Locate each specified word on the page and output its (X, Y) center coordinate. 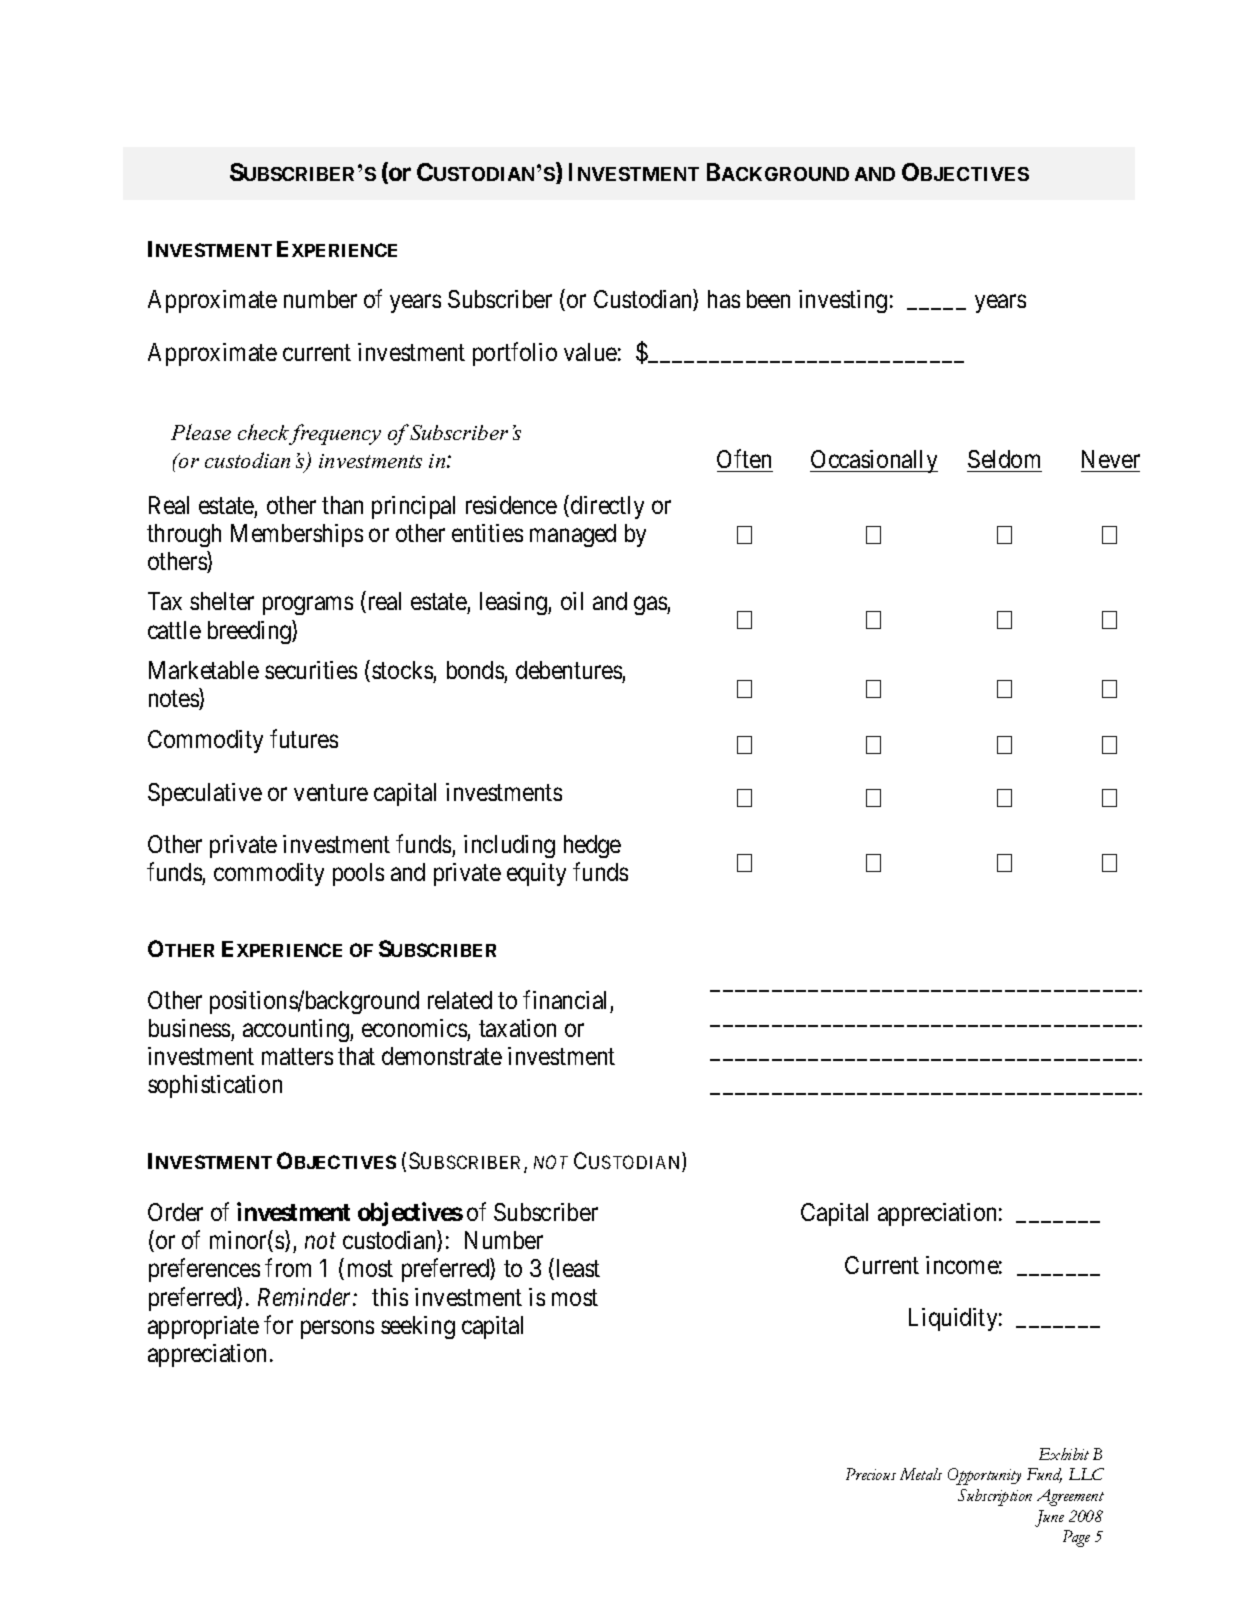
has (724, 299)
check (263, 432)
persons (337, 1329)
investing (843, 301)
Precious (871, 1474)
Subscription (995, 1497)
